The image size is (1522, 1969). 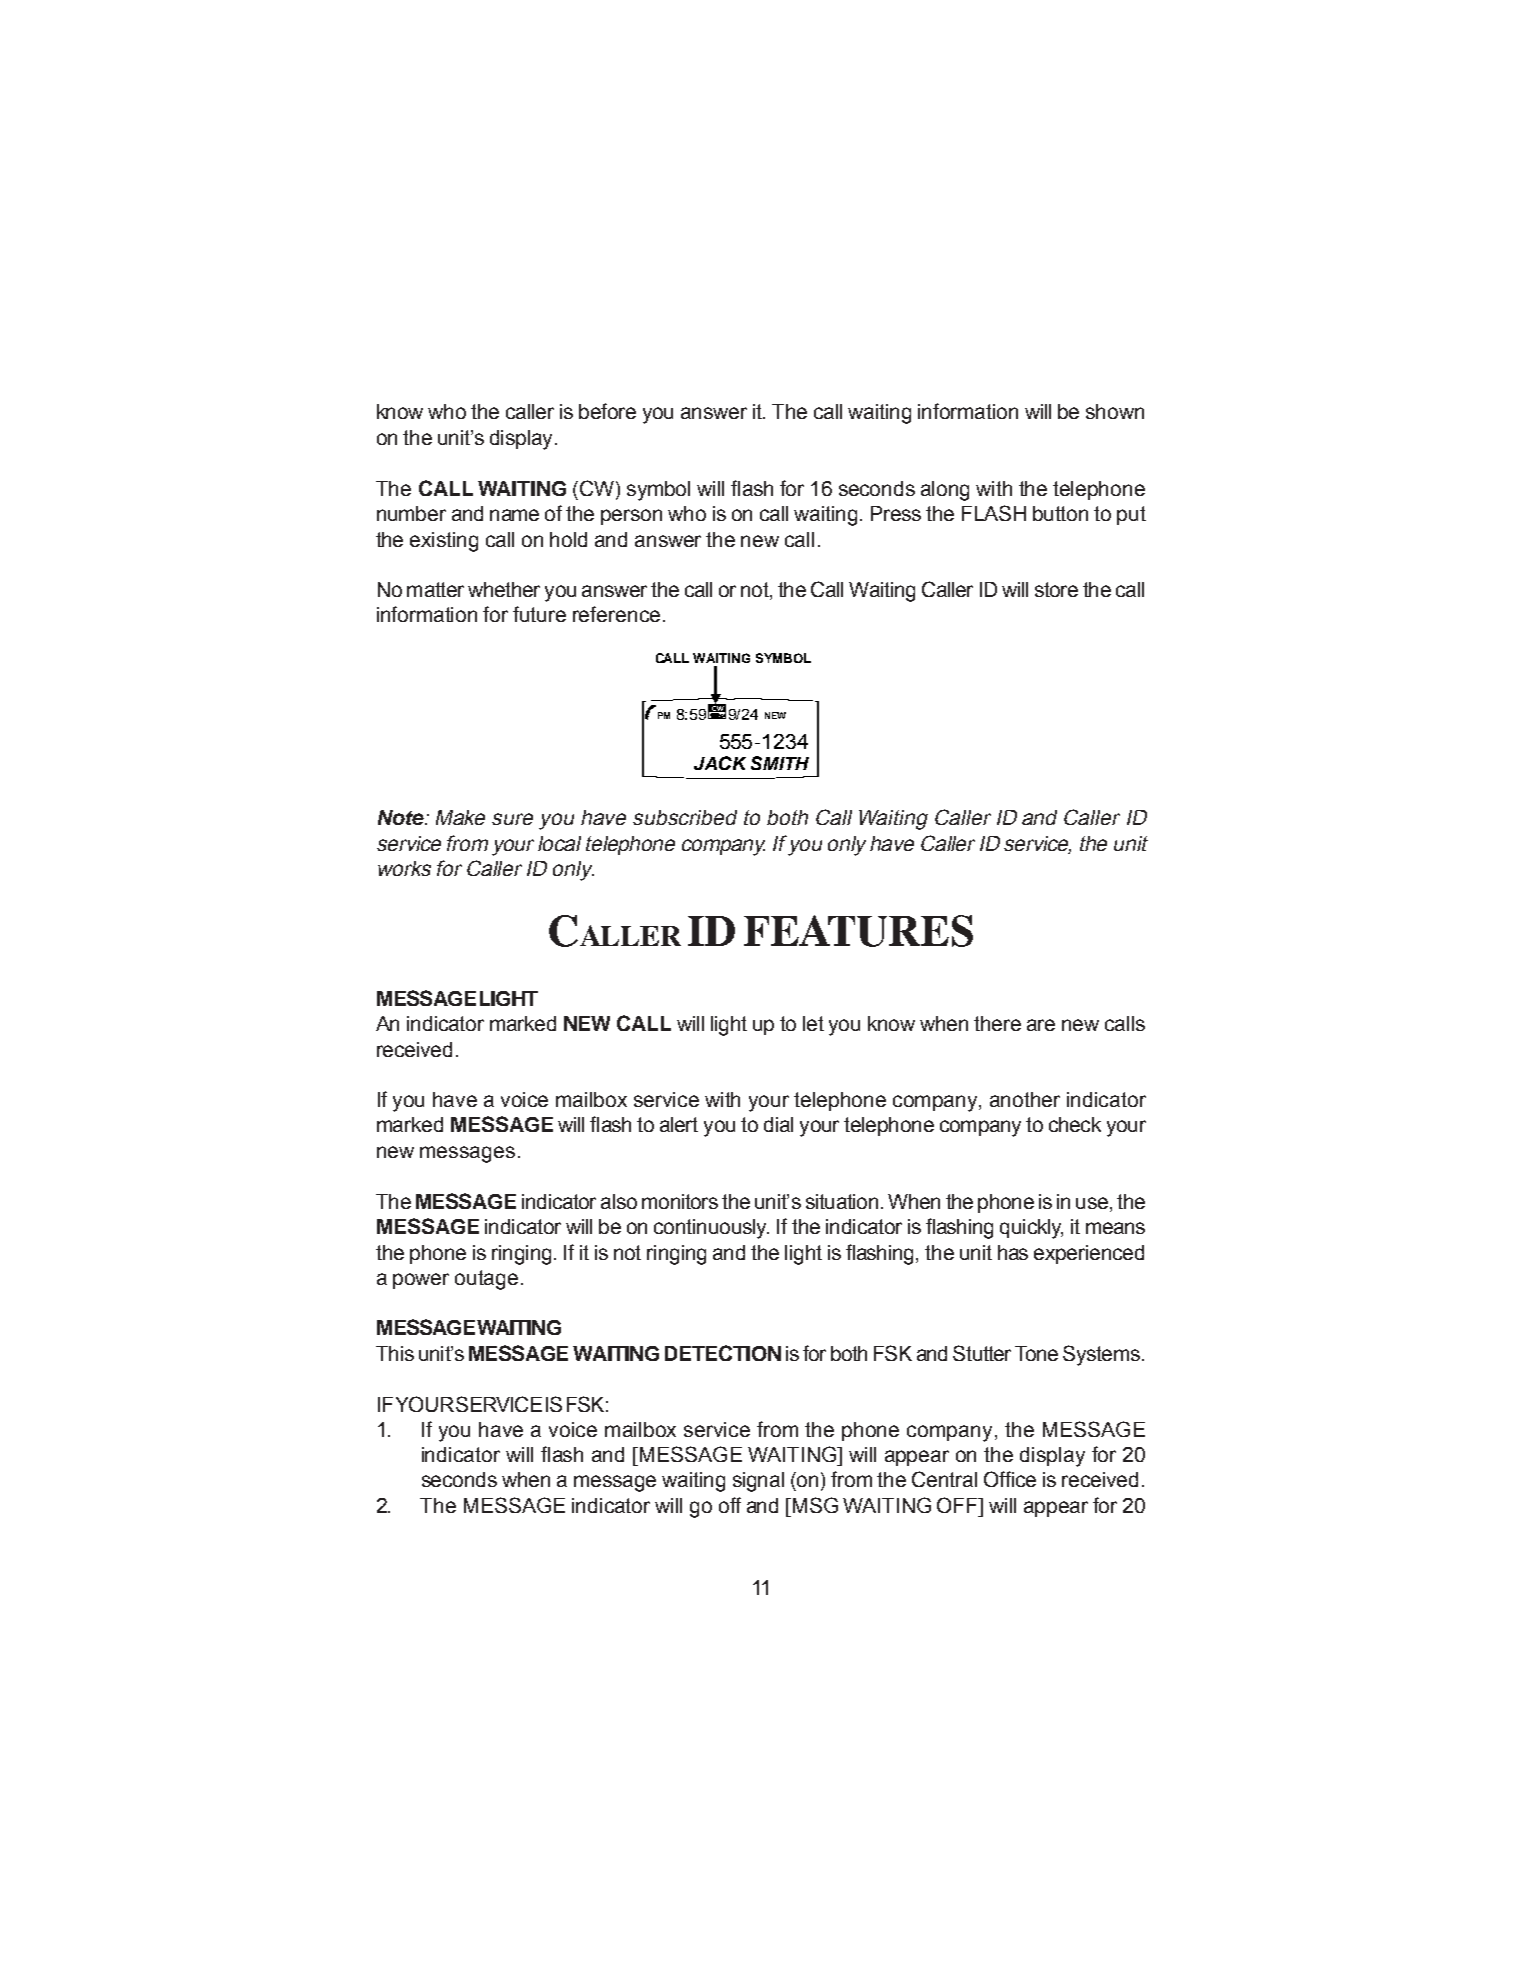 What do you see at coordinates (514, 515) in the image?
I see `name` at bounding box center [514, 515].
